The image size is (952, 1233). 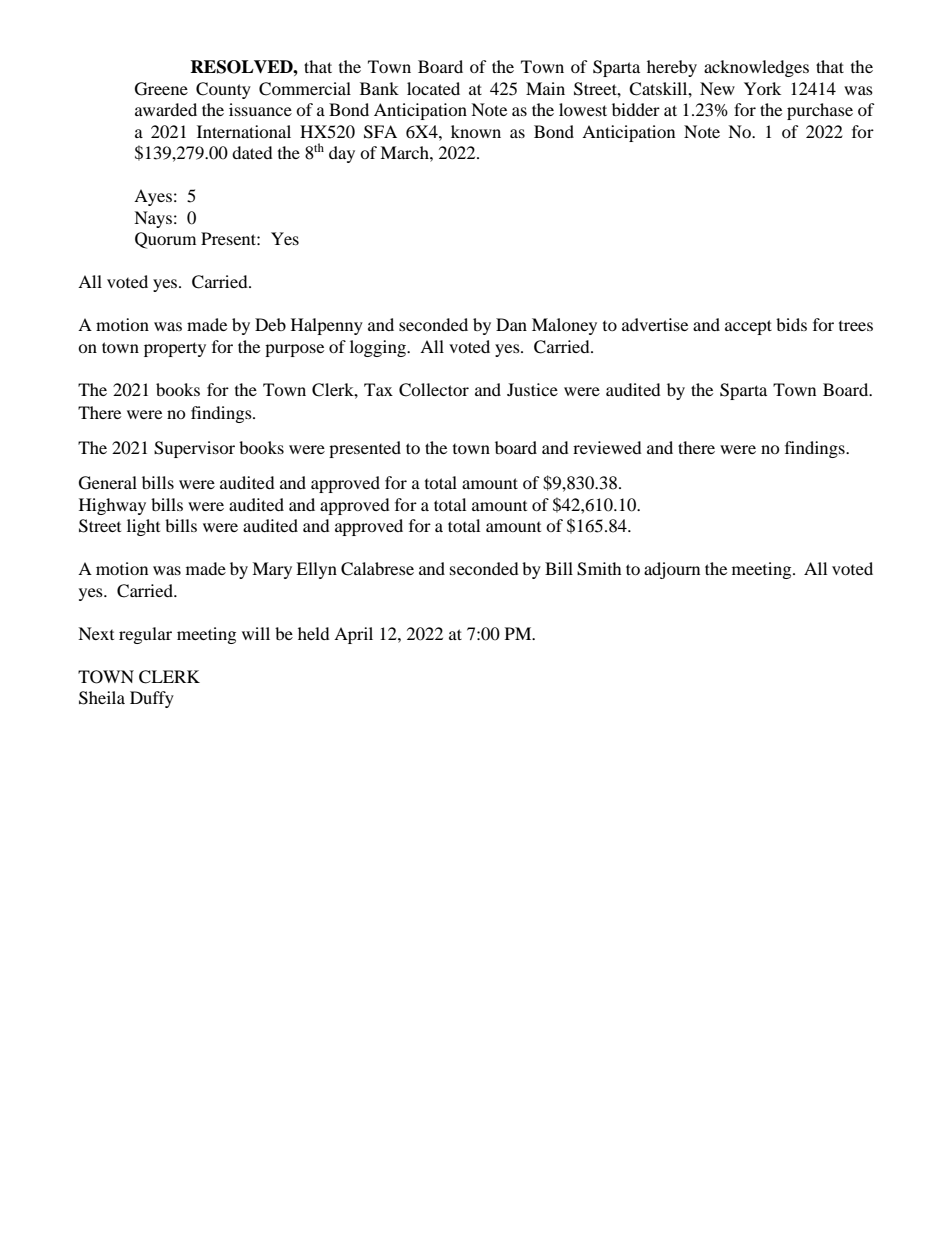 I want to click on bids, so click(x=791, y=324).
